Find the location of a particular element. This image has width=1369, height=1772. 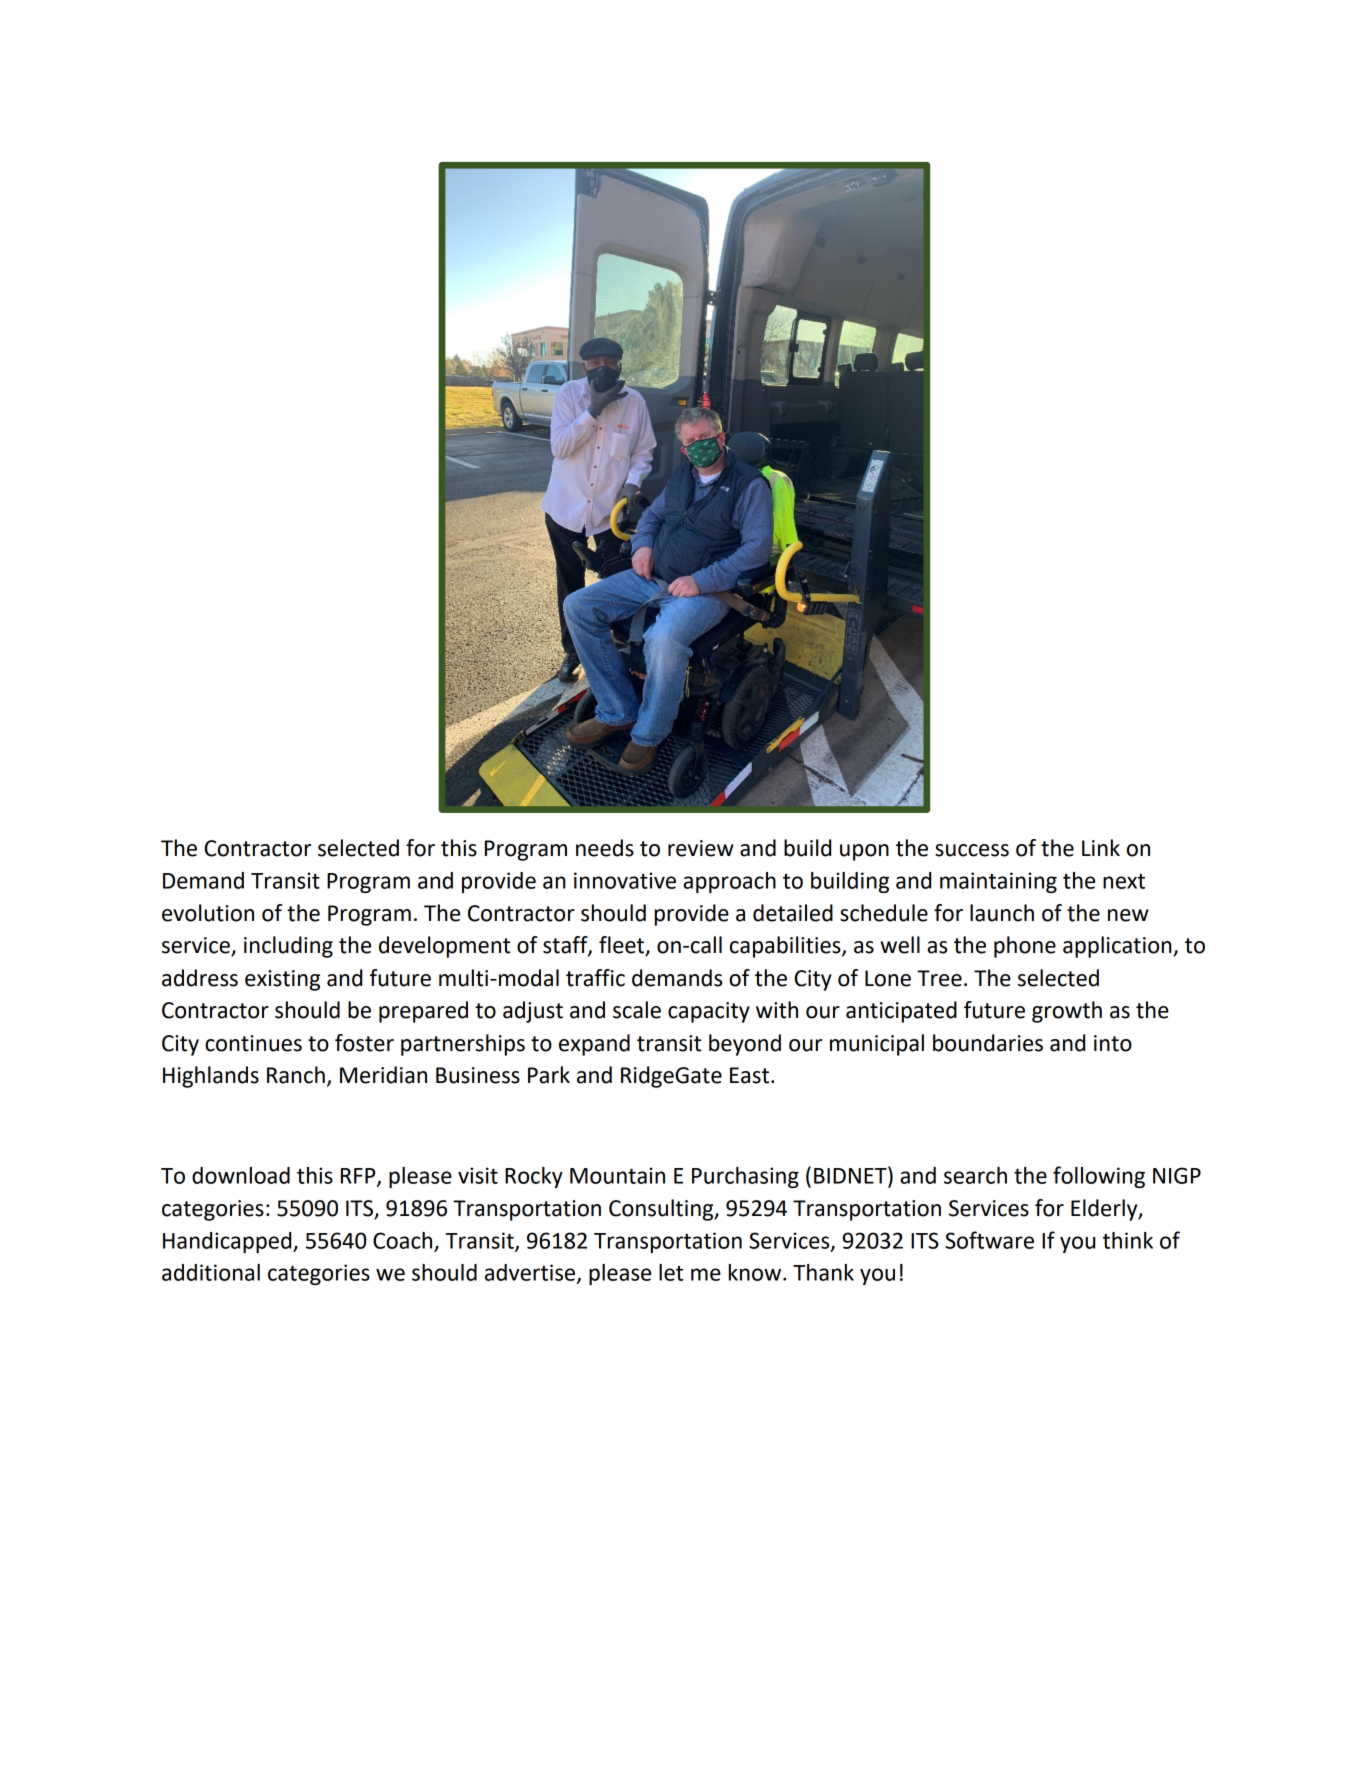

let is located at coordinates (671, 1272).
